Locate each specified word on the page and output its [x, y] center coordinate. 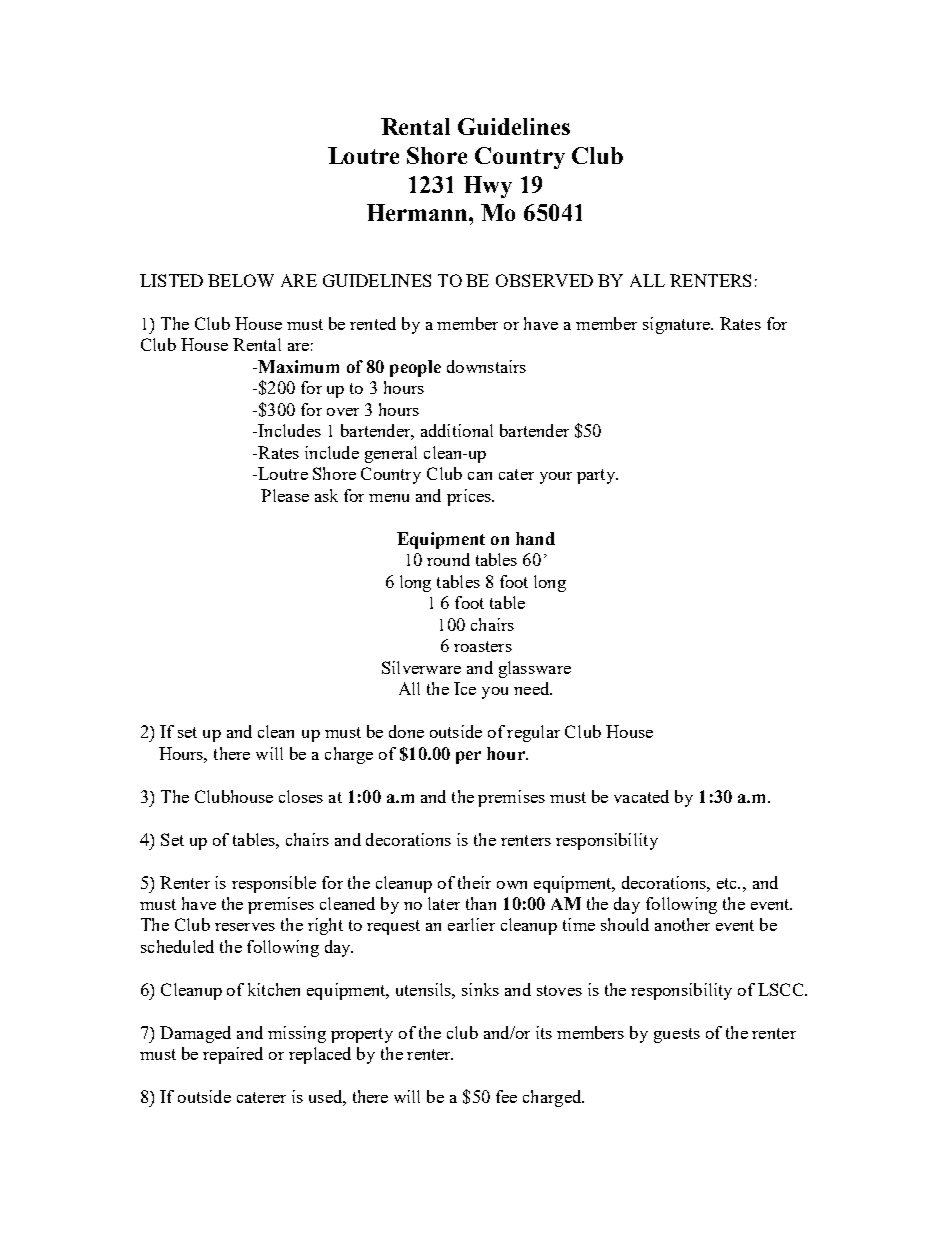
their [474, 882]
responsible [274, 884]
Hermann [418, 212]
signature [677, 325]
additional [457, 430]
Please [285, 495]
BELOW [241, 280]
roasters [483, 646]
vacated [641, 796]
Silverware [421, 667]
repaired [233, 1055]
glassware [535, 669]
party [597, 476]
